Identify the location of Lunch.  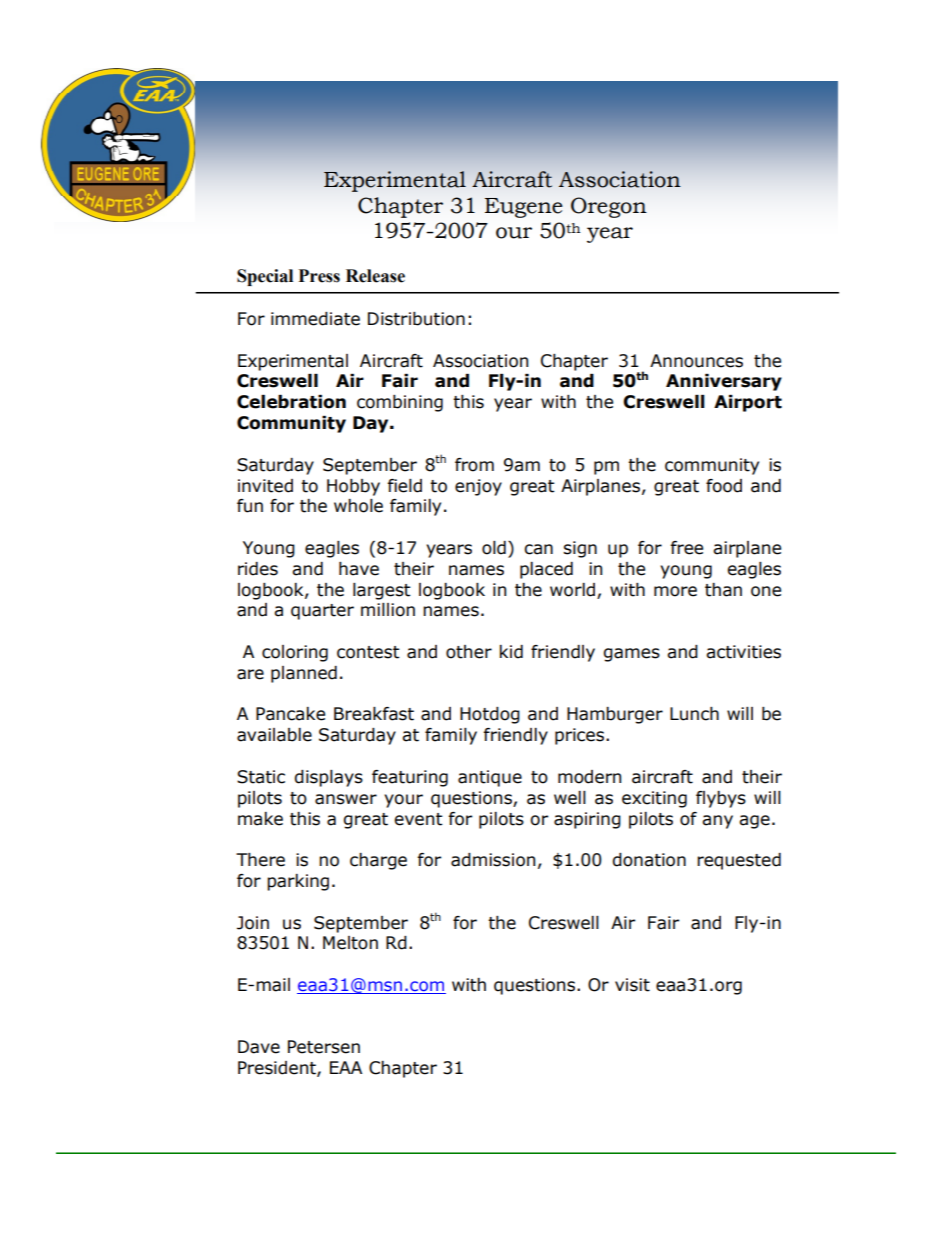
(694, 714).
